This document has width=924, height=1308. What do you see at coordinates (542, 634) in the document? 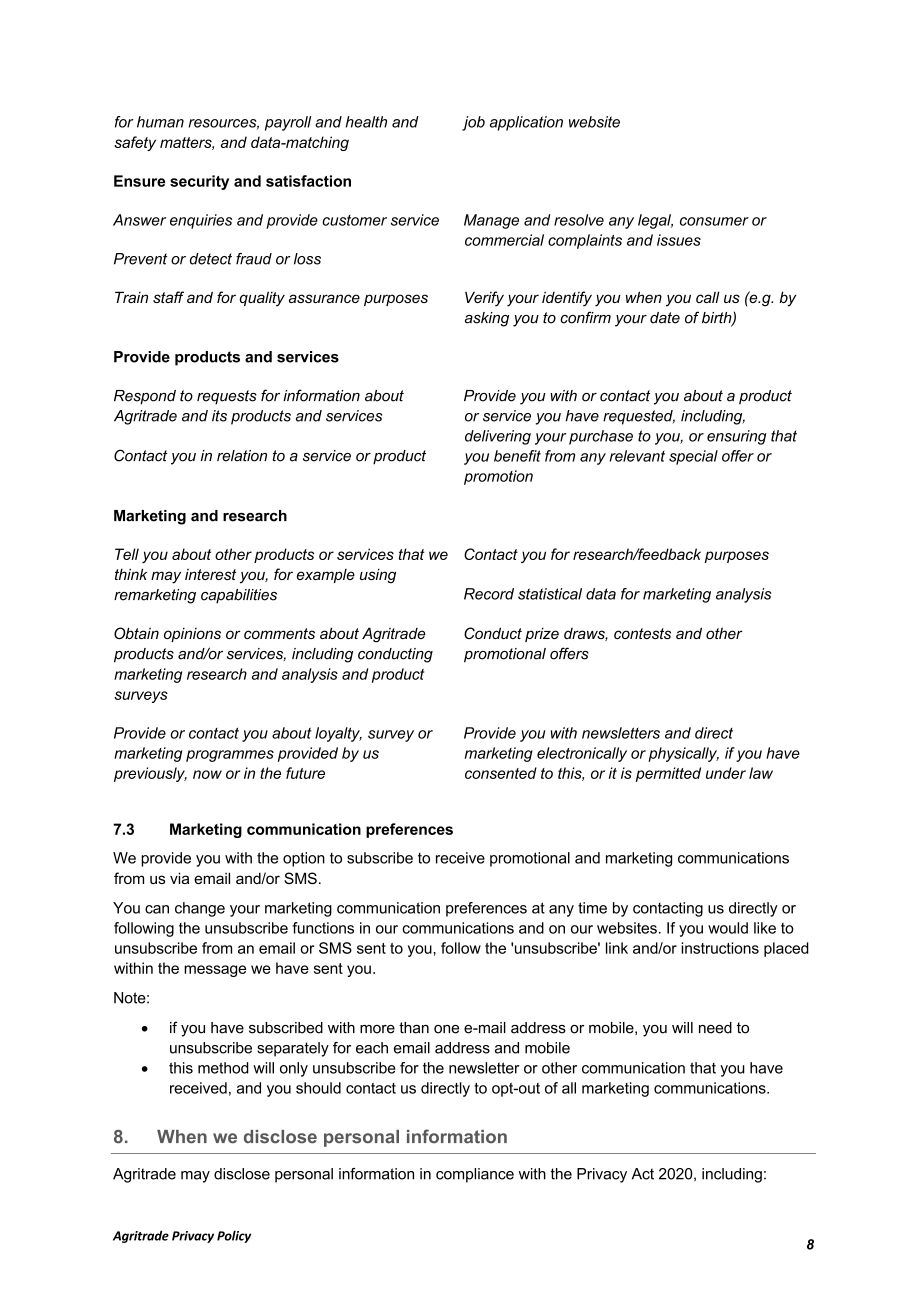
I see `prize` at bounding box center [542, 634].
